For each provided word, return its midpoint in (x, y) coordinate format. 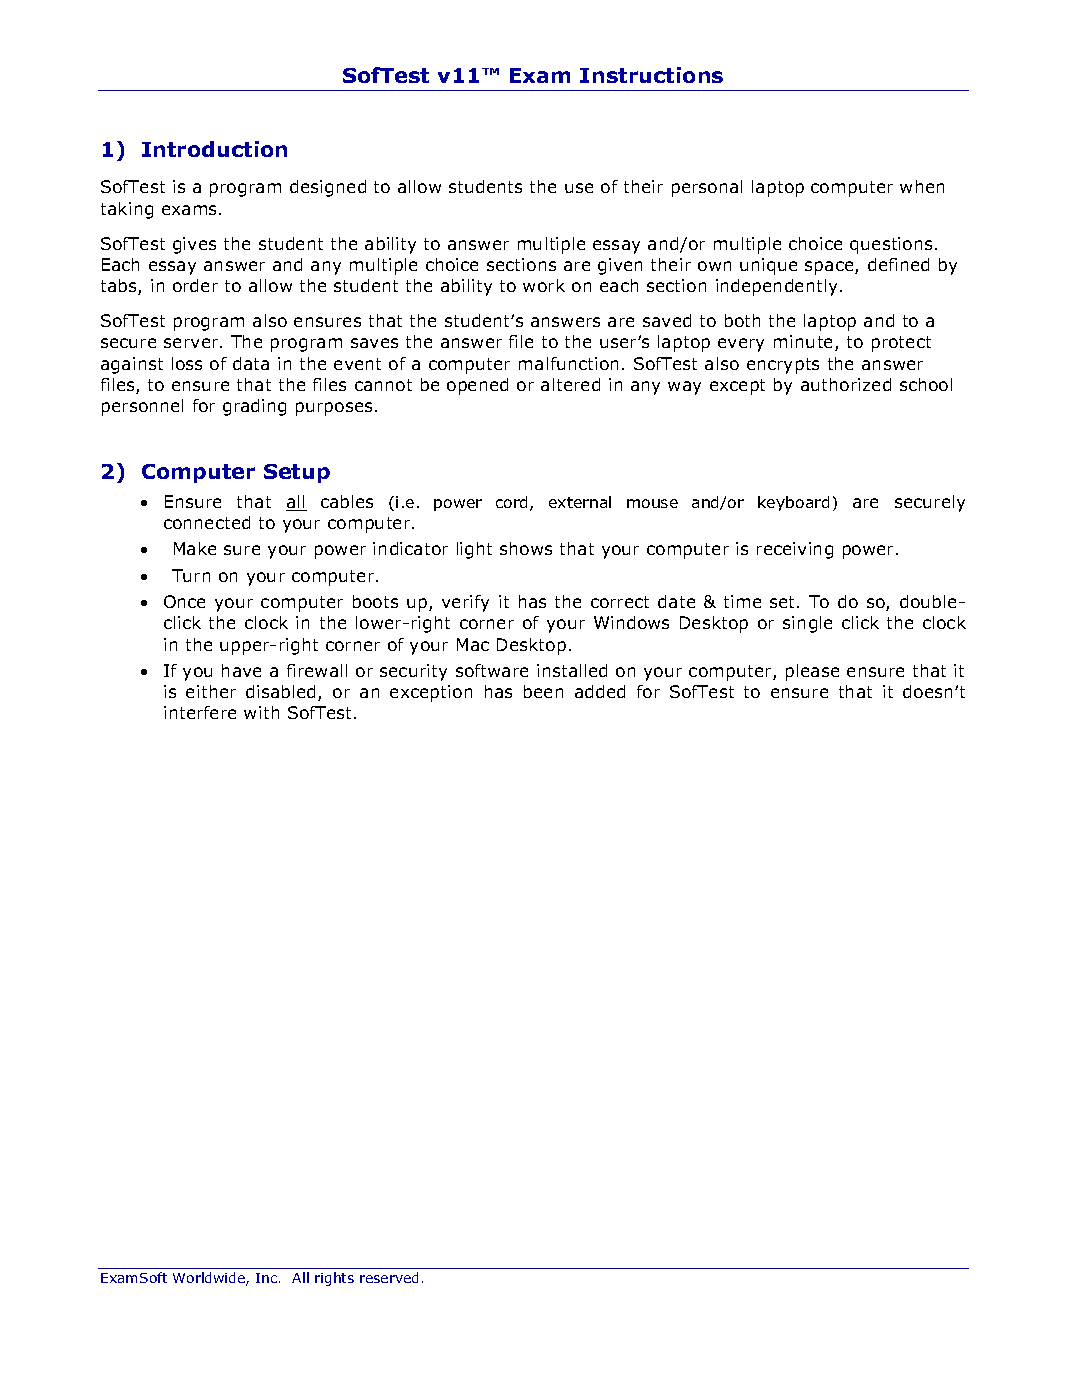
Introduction (214, 149)
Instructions (651, 75)
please (812, 672)
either (211, 691)
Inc (268, 1278)
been (543, 691)
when (922, 186)
